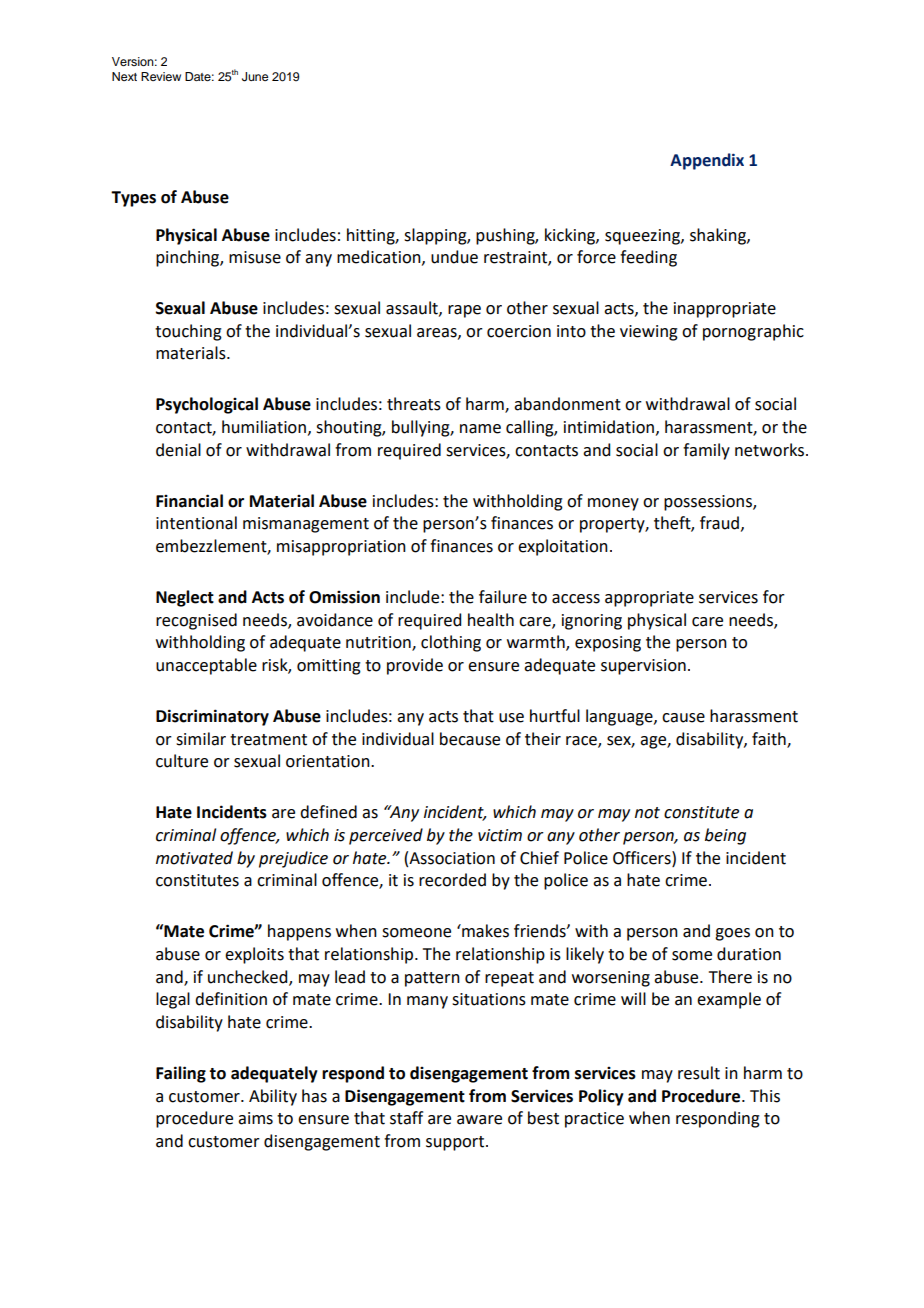  I want to click on name, so click(480, 429).
